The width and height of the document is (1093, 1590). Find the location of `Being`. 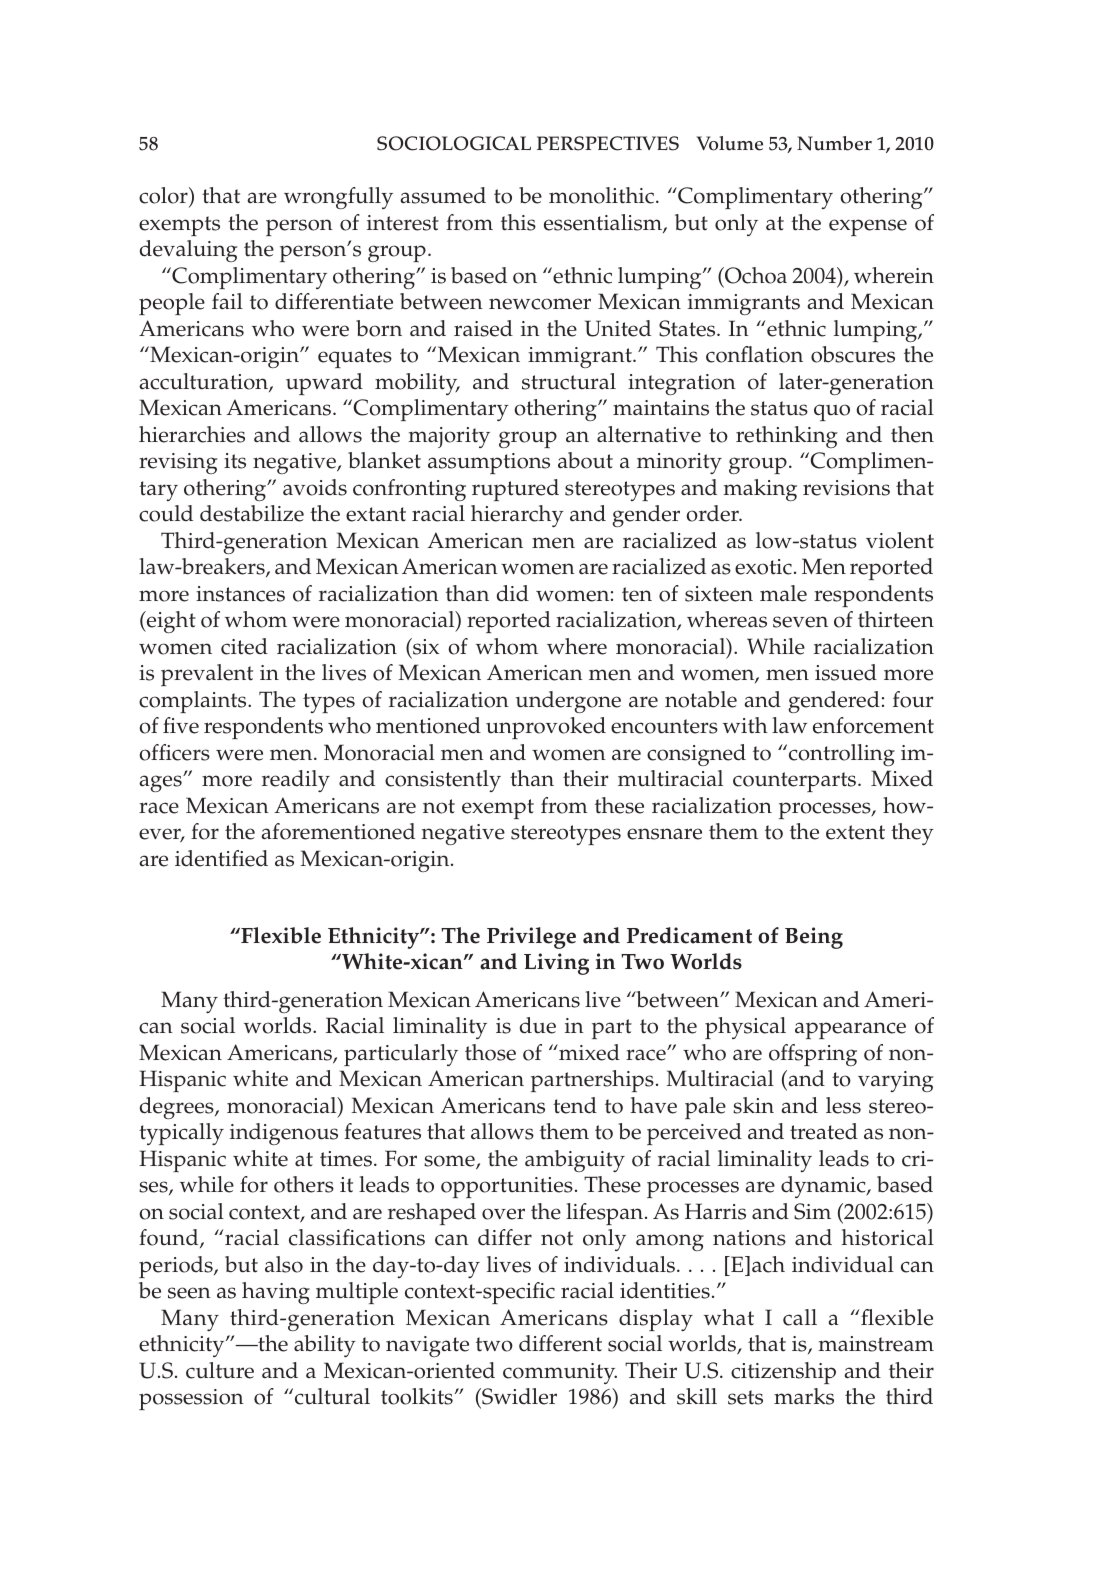

Being is located at coordinates (814, 938).
